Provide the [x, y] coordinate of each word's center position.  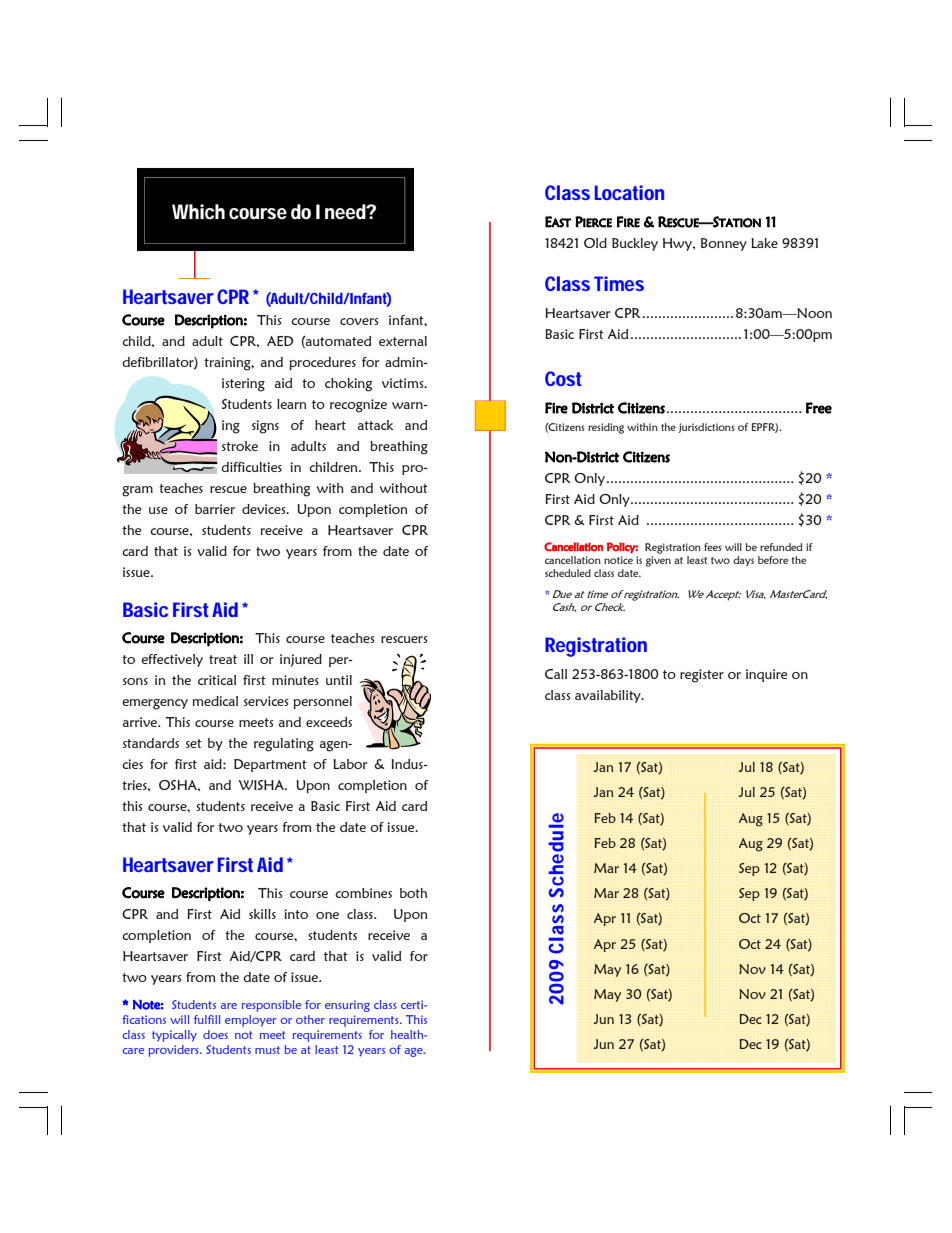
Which [198, 212]
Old [595, 243]
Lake [764, 243]
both [413, 893]
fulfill [207, 1019]
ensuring [347, 1006]
